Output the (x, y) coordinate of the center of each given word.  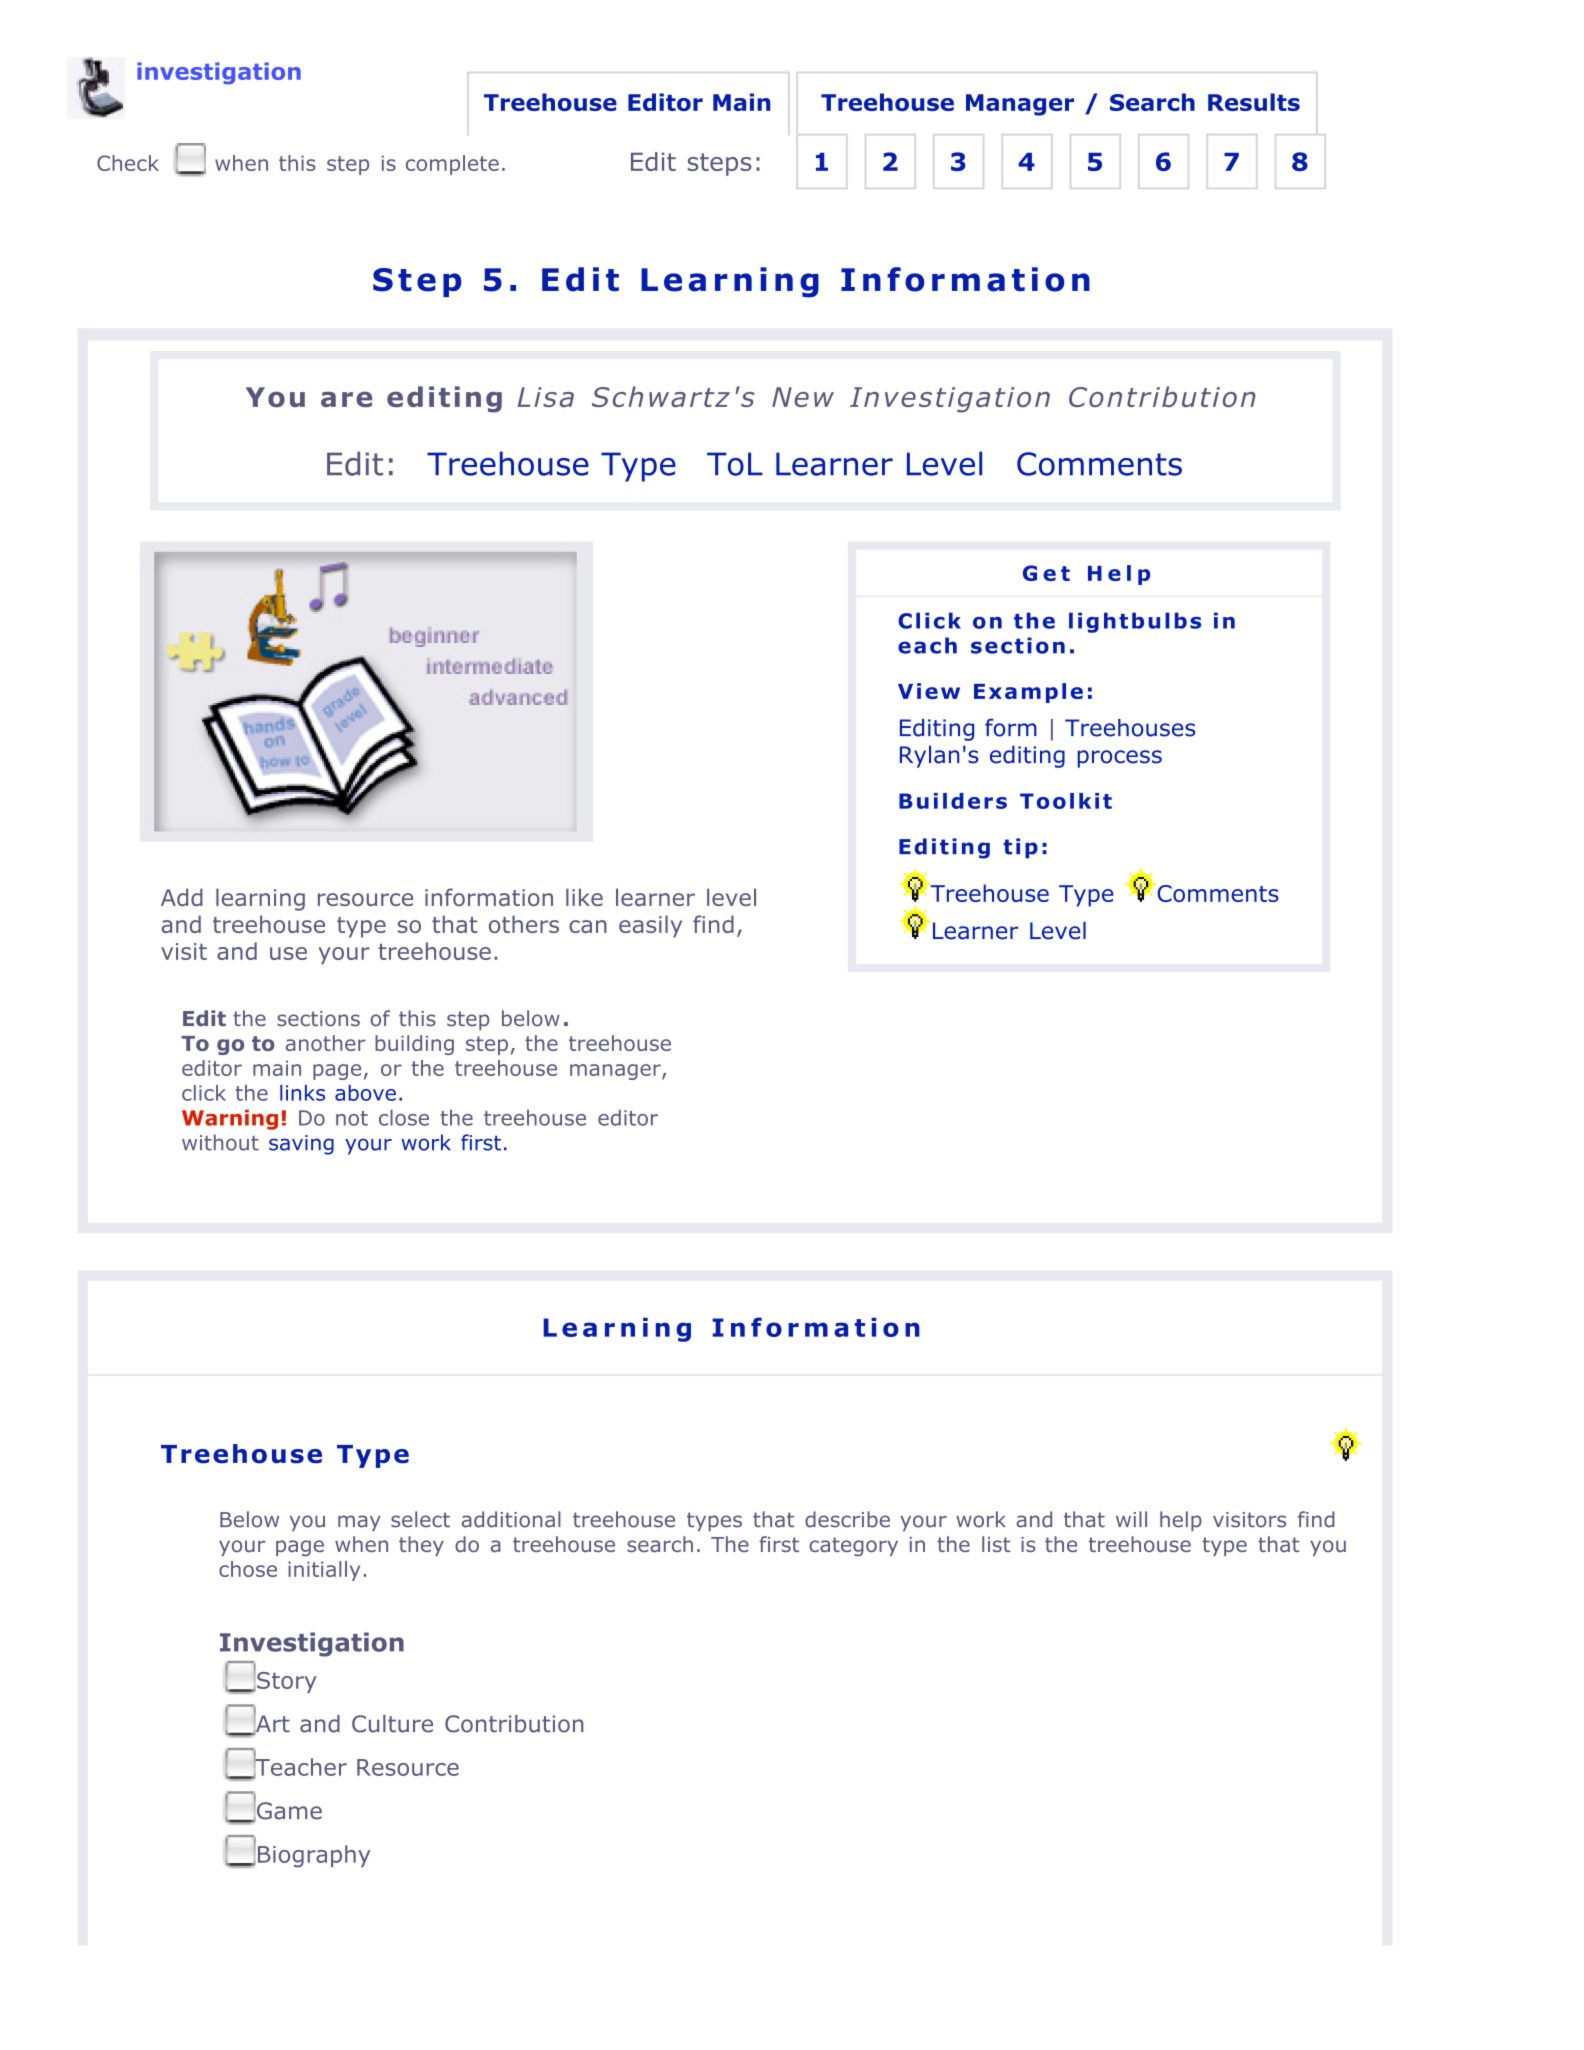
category (853, 1546)
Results (1254, 102)
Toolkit (1066, 801)
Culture (392, 1724)
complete (452, 165)
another (326, 1043)
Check (128, 163)
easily (650, 926)
